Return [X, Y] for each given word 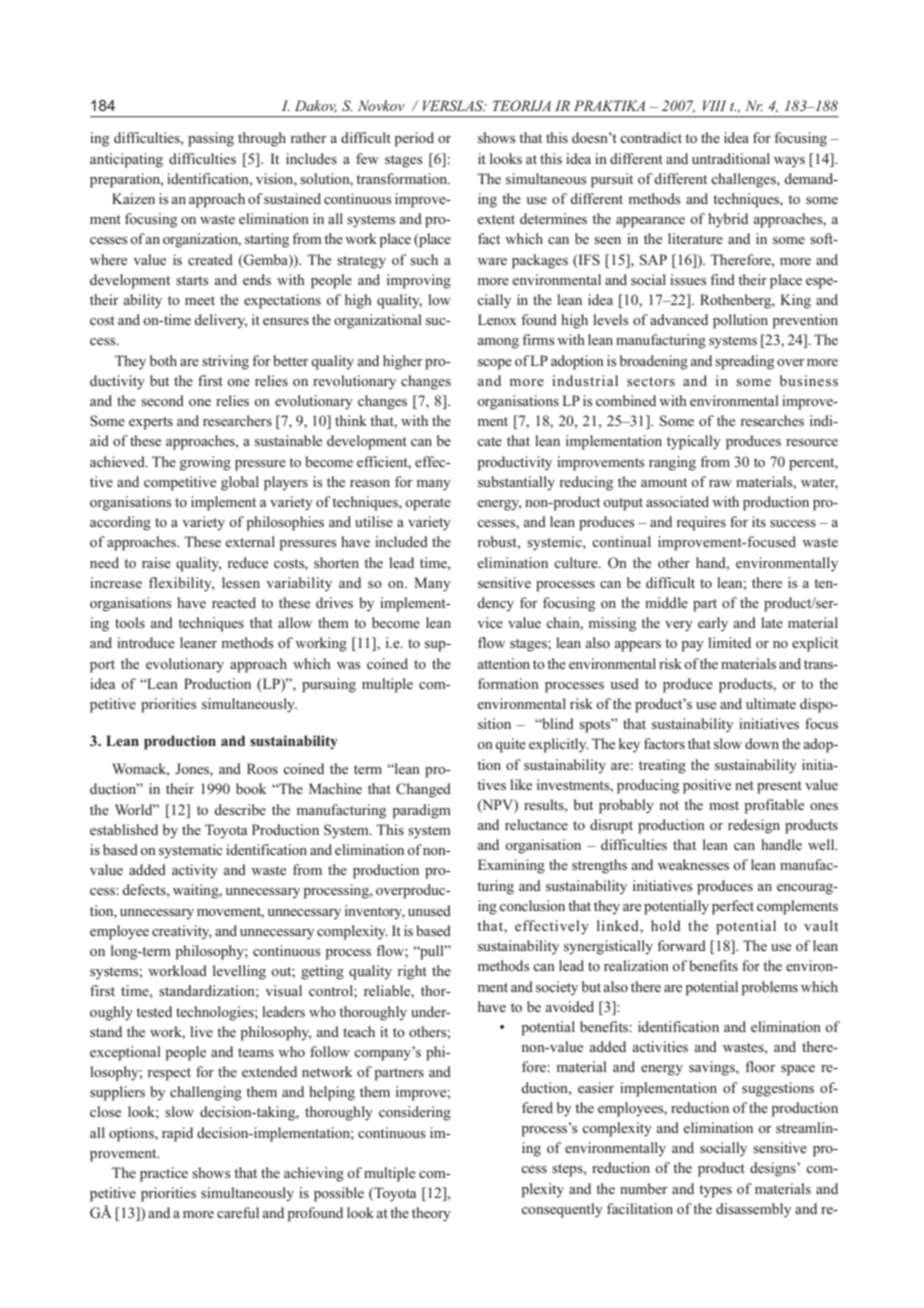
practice [164, 1174]
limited [729, 642]
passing [211, 139]
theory [431, 1214]
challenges [744, 180]
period [414, 139]
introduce [146, 642]
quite [510, 745]
